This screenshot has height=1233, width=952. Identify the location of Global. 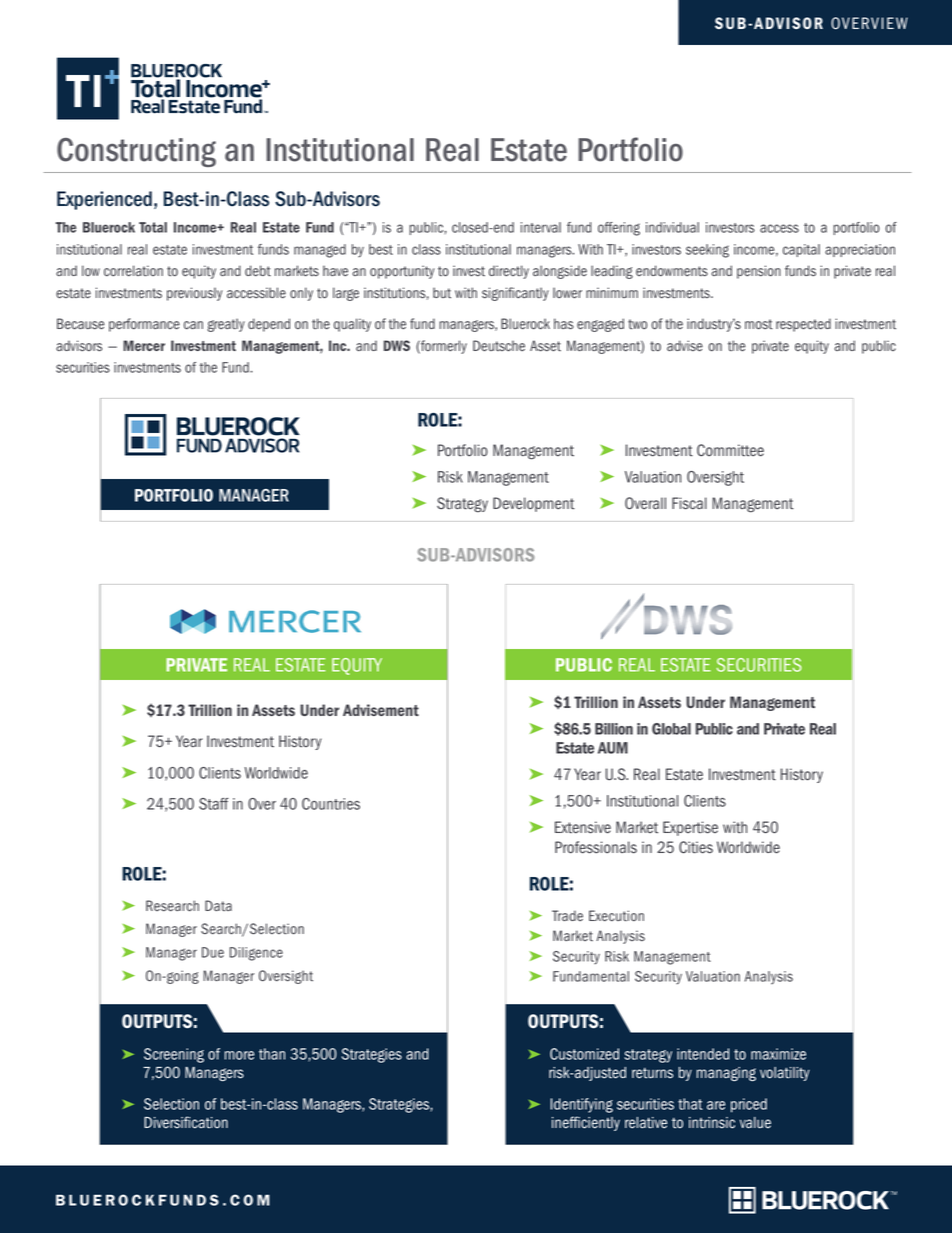
(671, 729).
